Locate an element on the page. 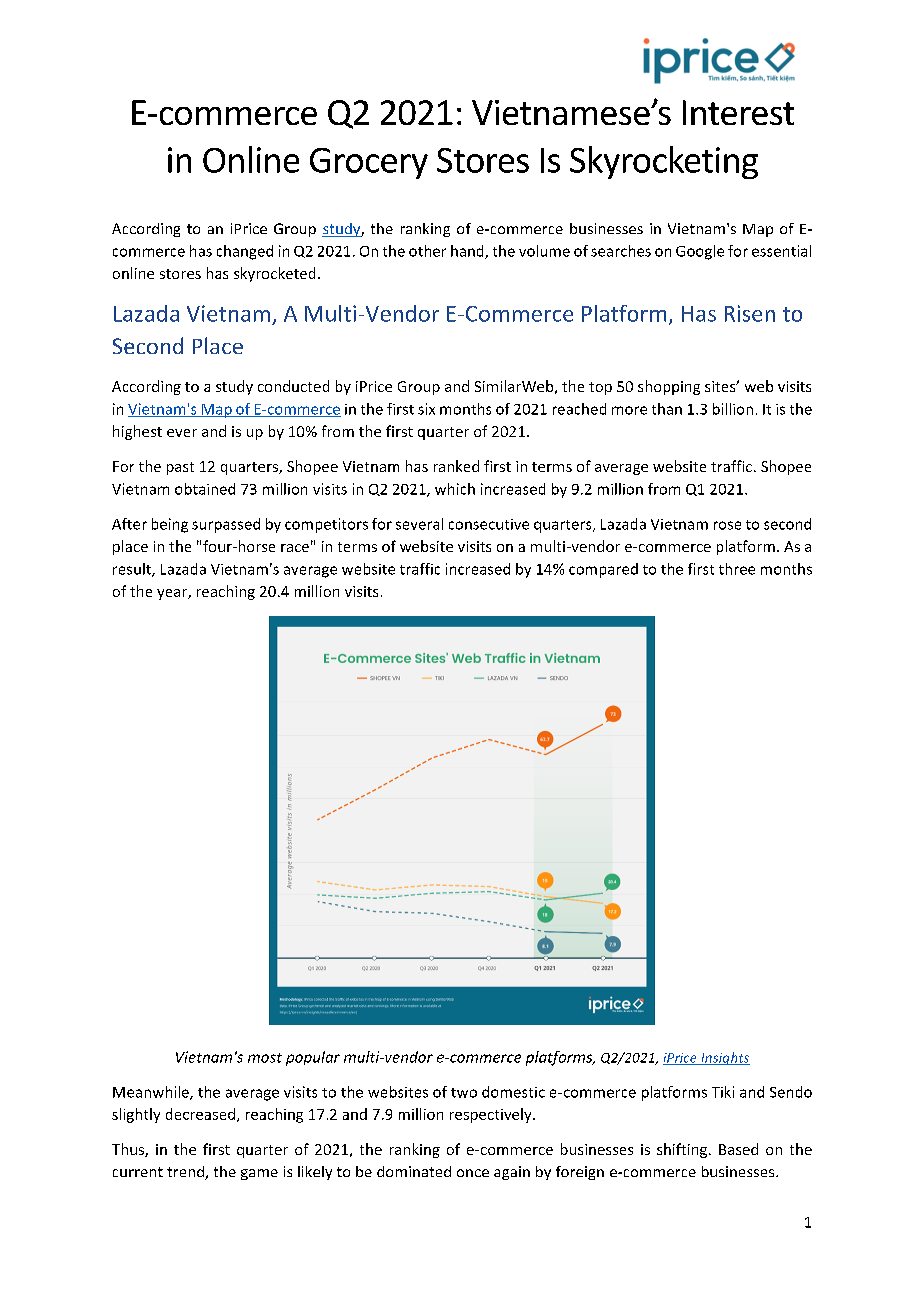 This document has height=1308, width=924. Skyrocketing is located at coordinates (664, 162).
